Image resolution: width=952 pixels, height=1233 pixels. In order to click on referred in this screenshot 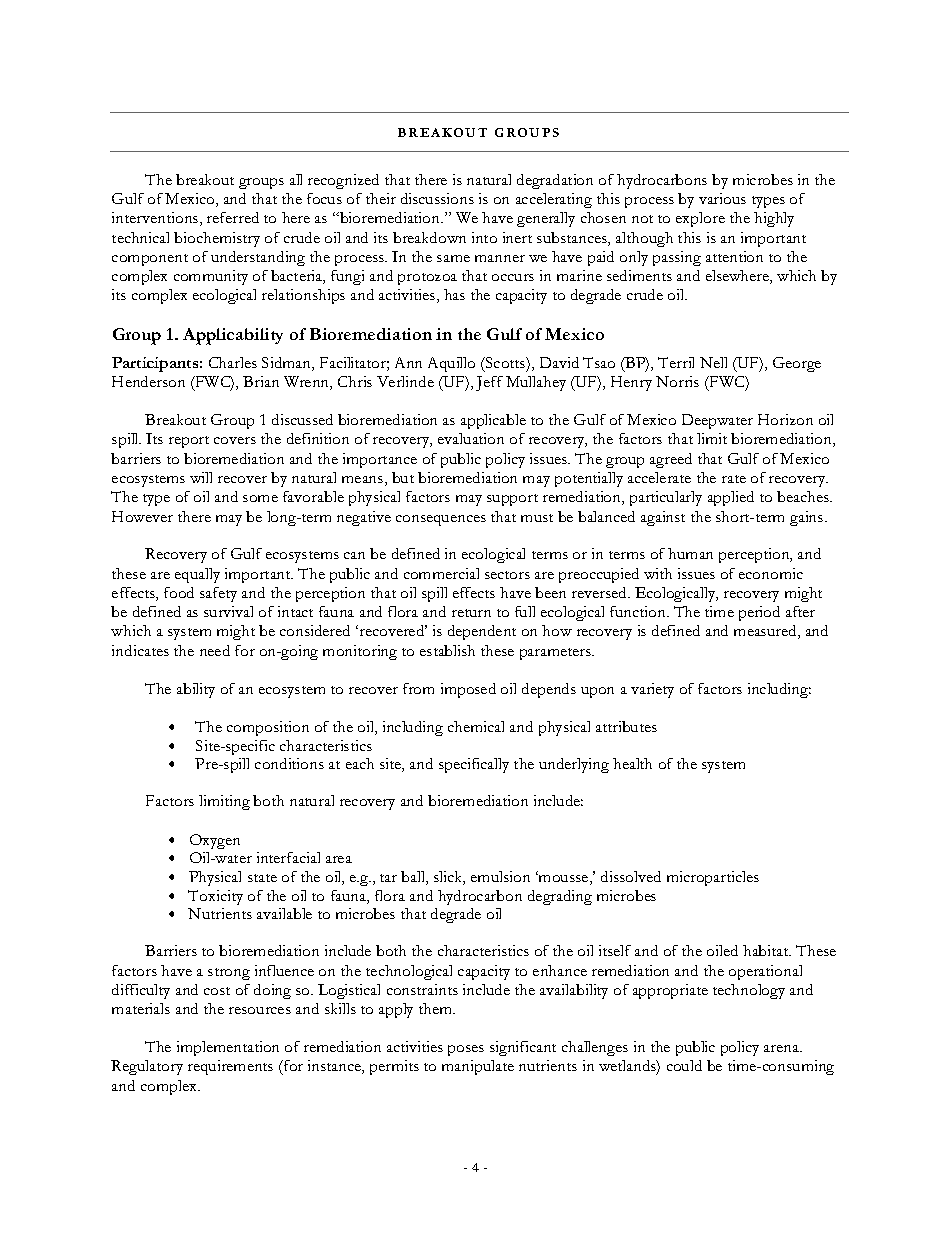, I will do `click(233, 217)`.
